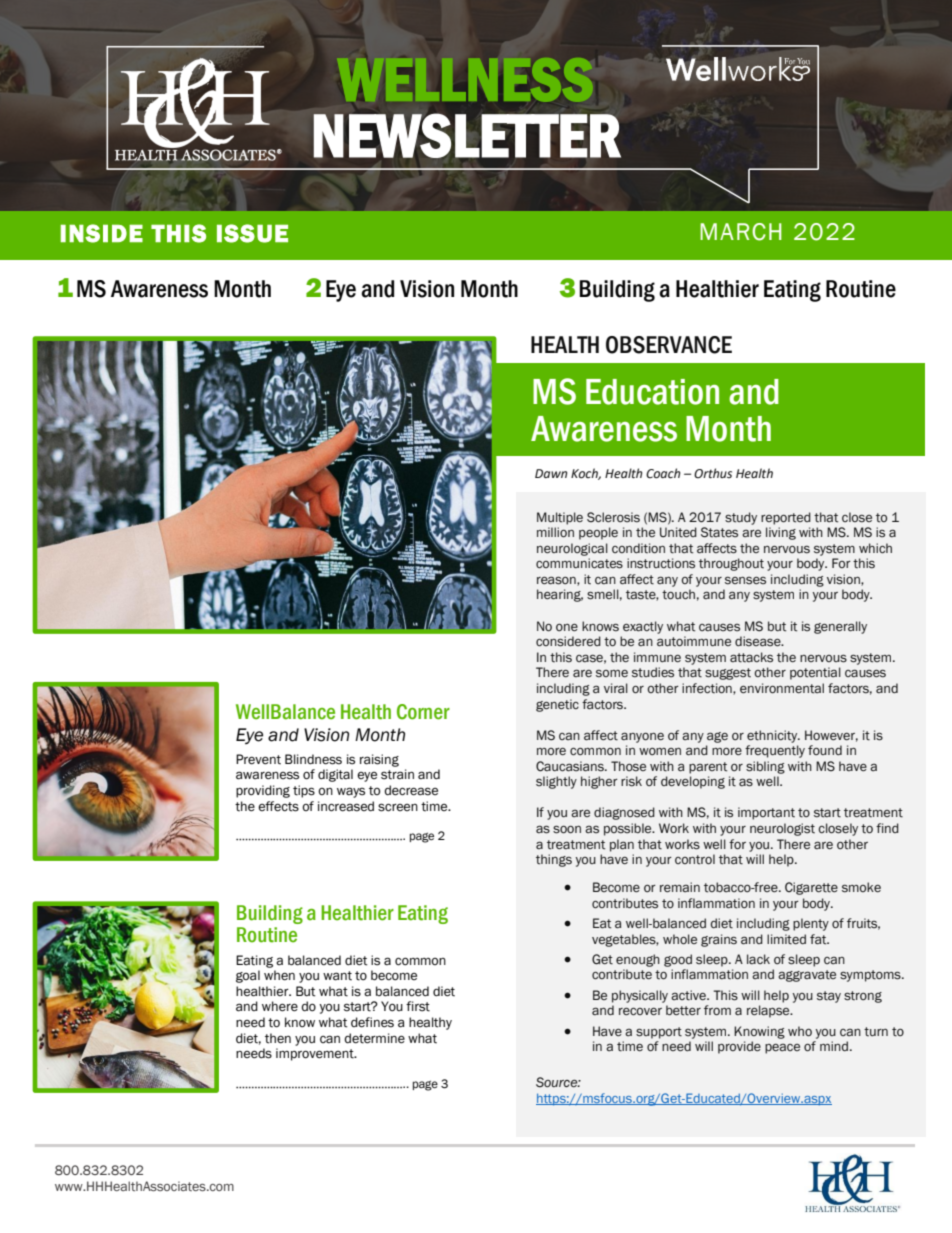  I want to click on reported, so click(786, 518).
